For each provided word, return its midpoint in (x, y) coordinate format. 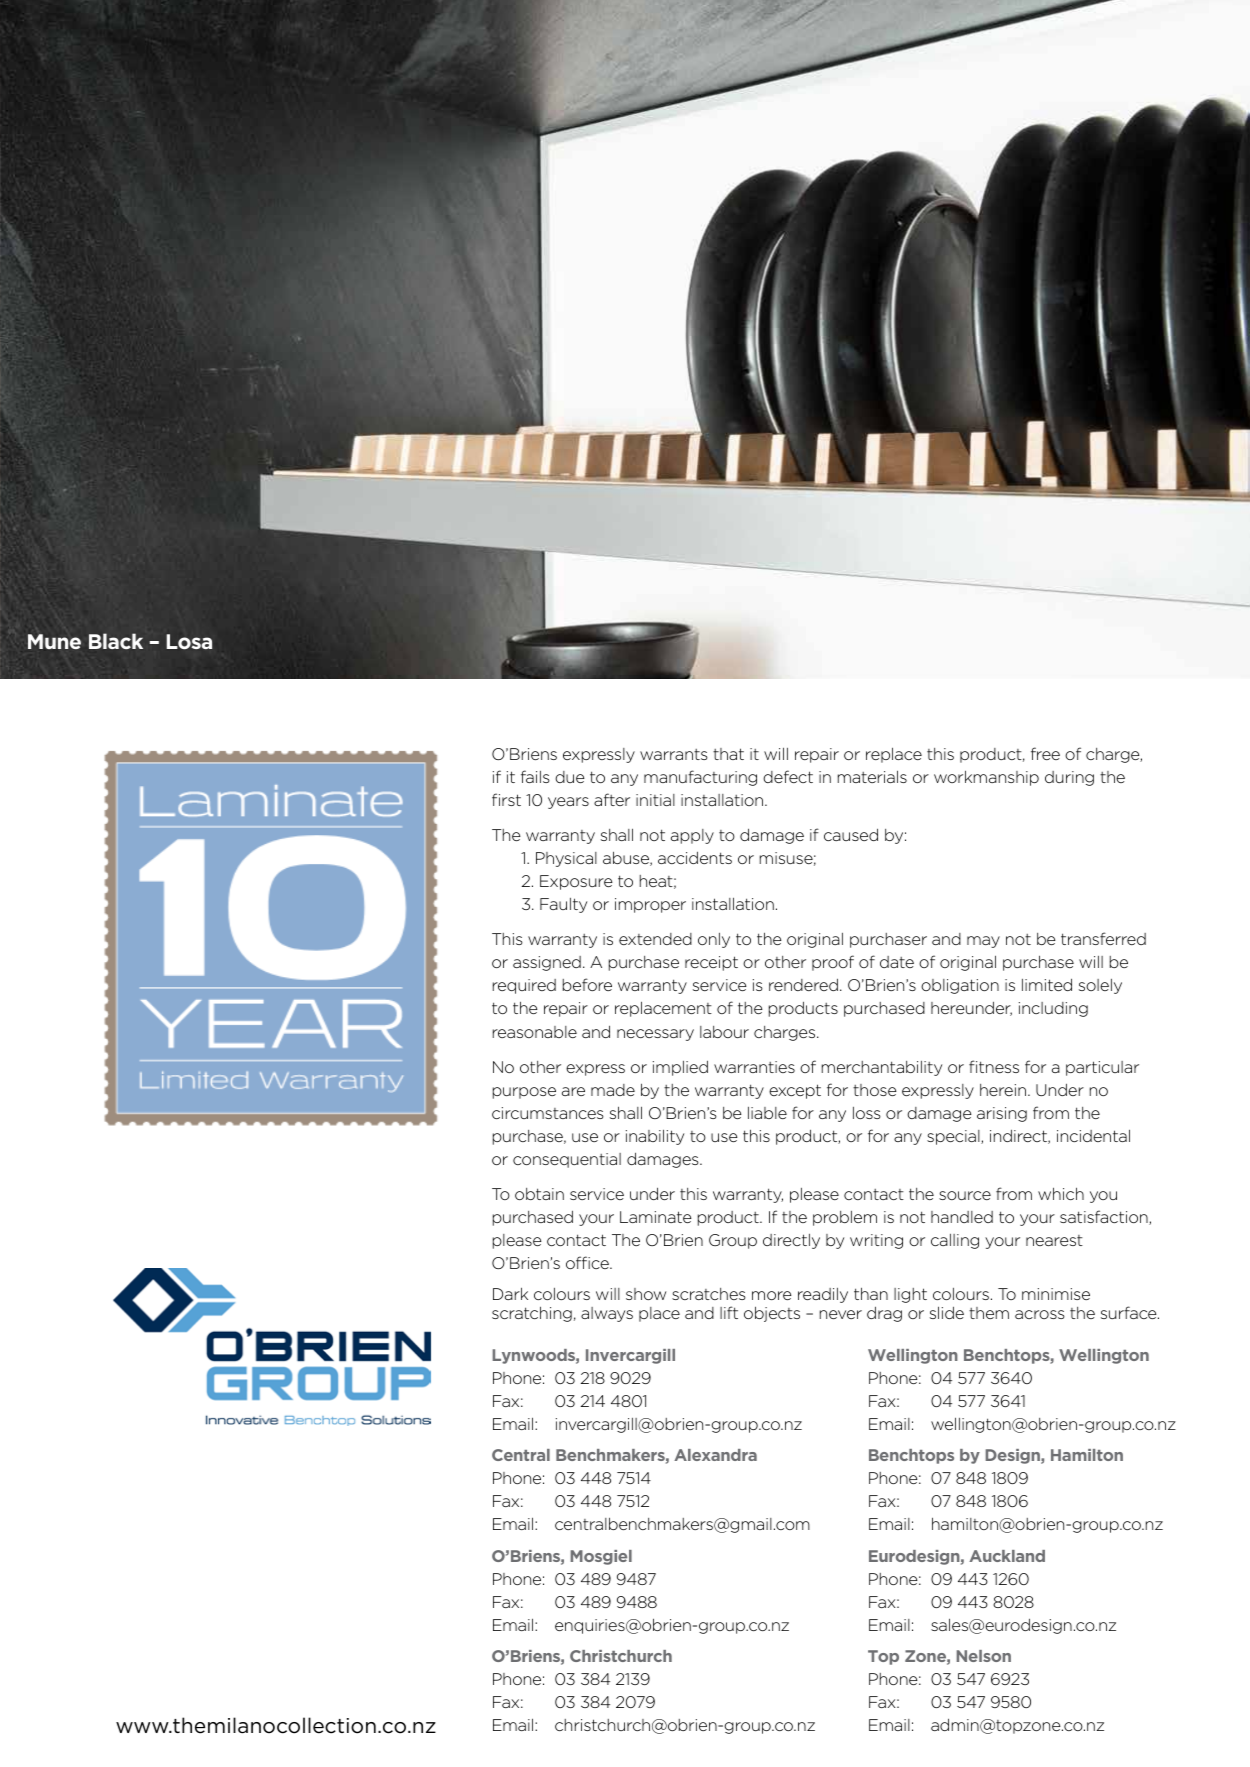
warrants (674, 754)
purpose (524, 1093)
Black (116, 641)
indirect (1019, 1136)
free (1045, 753)
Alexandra (715, 1455)
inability (655, 1137)
